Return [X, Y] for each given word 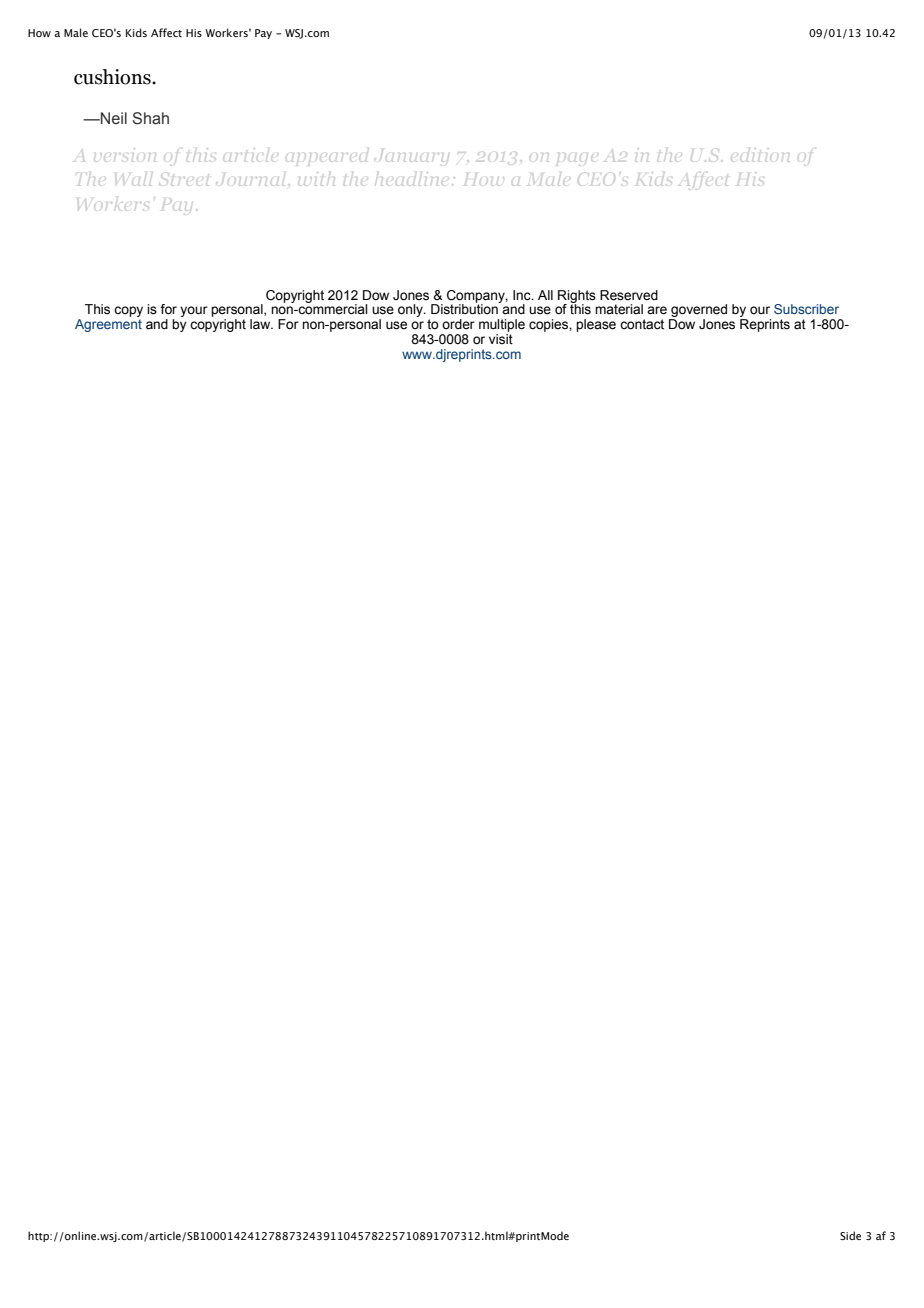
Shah [150, 118]
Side [850, 1235]
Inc [523, 295]
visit [501, 339]
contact [642, 324]
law [261, 324]
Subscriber [806, 309]
